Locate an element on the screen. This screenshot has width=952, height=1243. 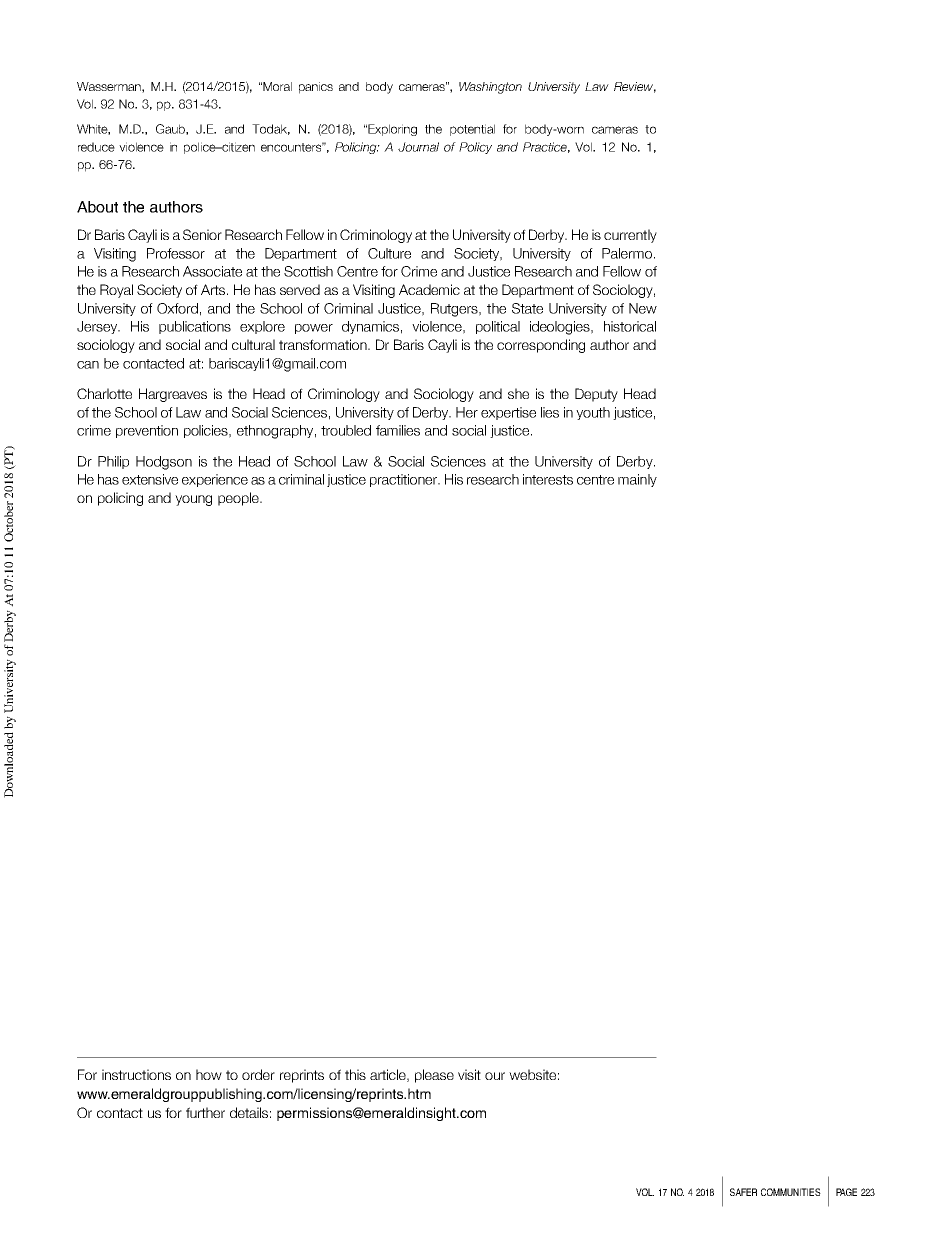
Hargreaves is located at coordinates (173, 395).
